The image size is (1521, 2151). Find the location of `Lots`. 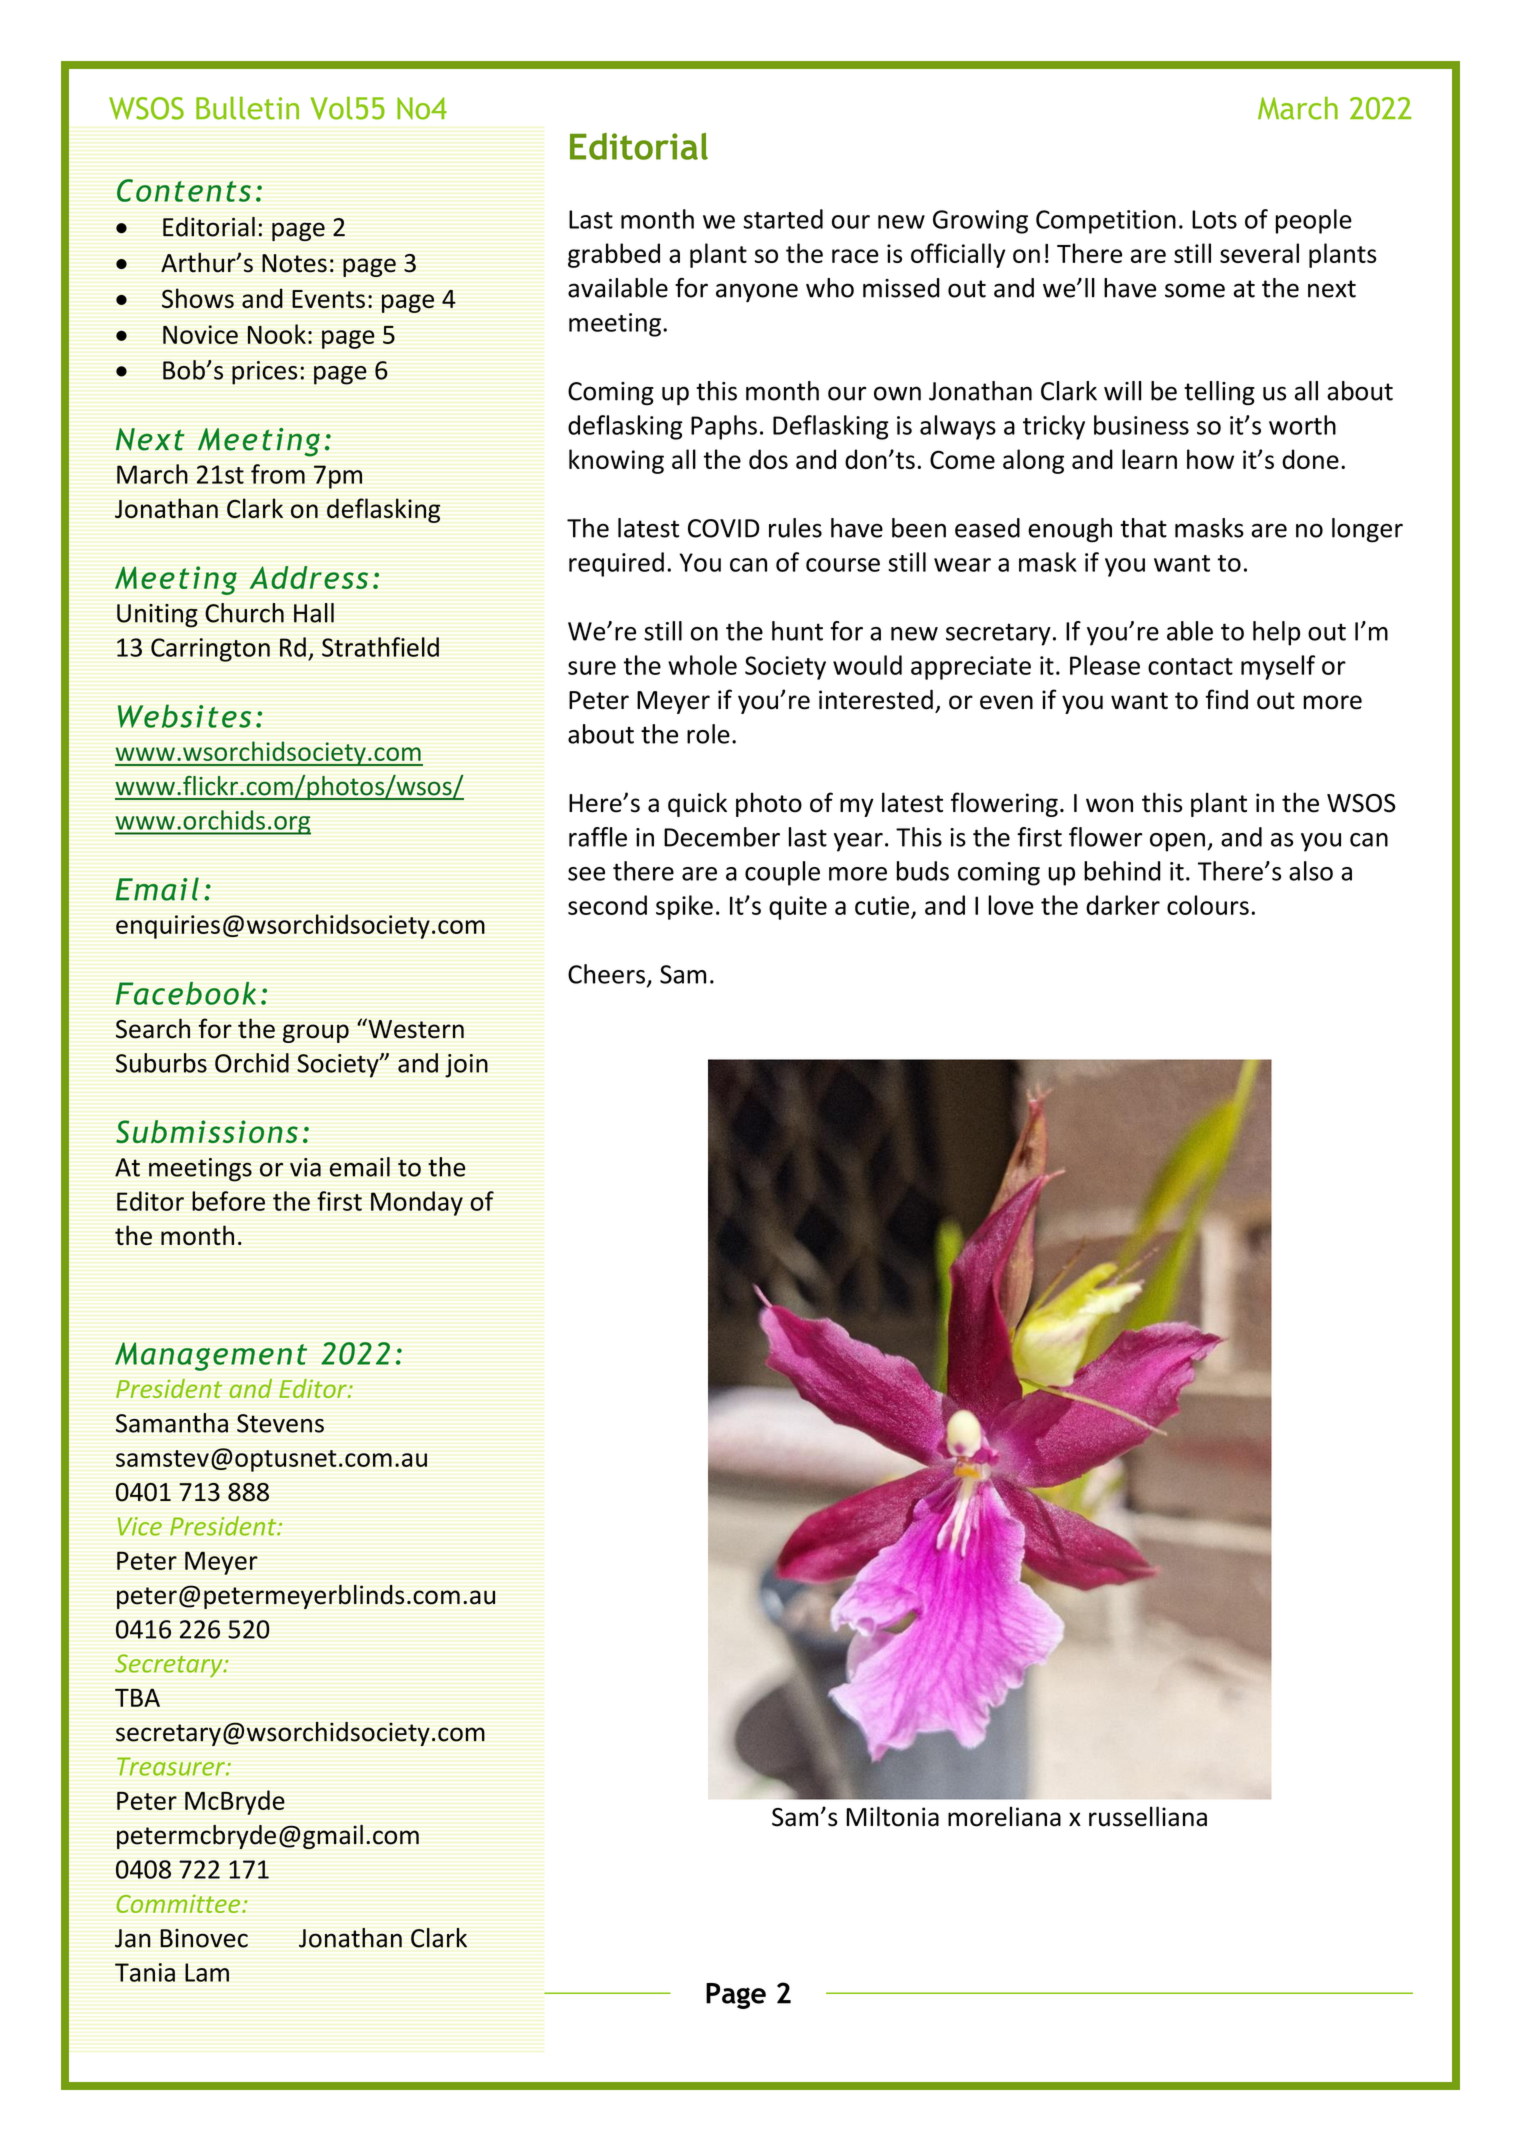

Lots is located at coordinates (1214, 219).
